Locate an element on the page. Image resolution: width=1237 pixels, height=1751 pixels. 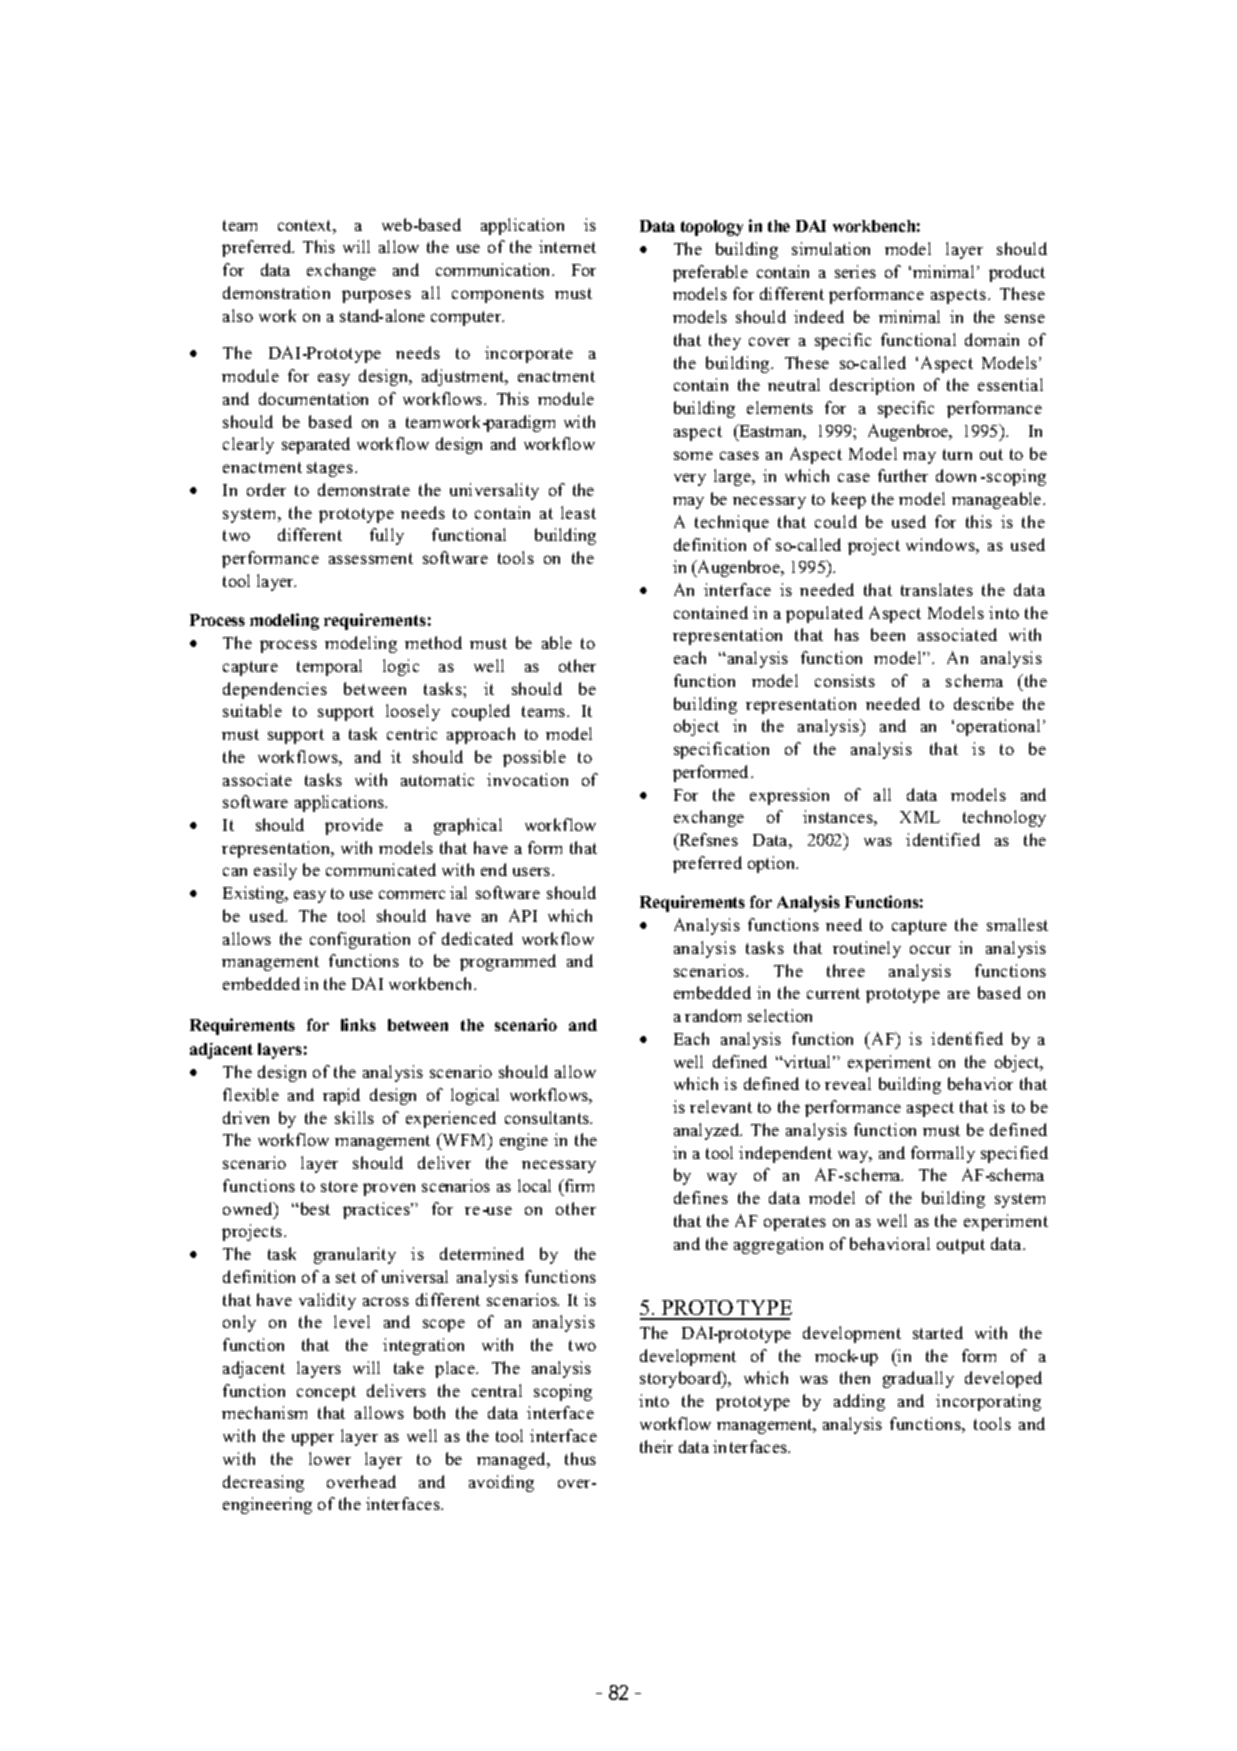
incorporating is located at coordinates (988, 1402).
